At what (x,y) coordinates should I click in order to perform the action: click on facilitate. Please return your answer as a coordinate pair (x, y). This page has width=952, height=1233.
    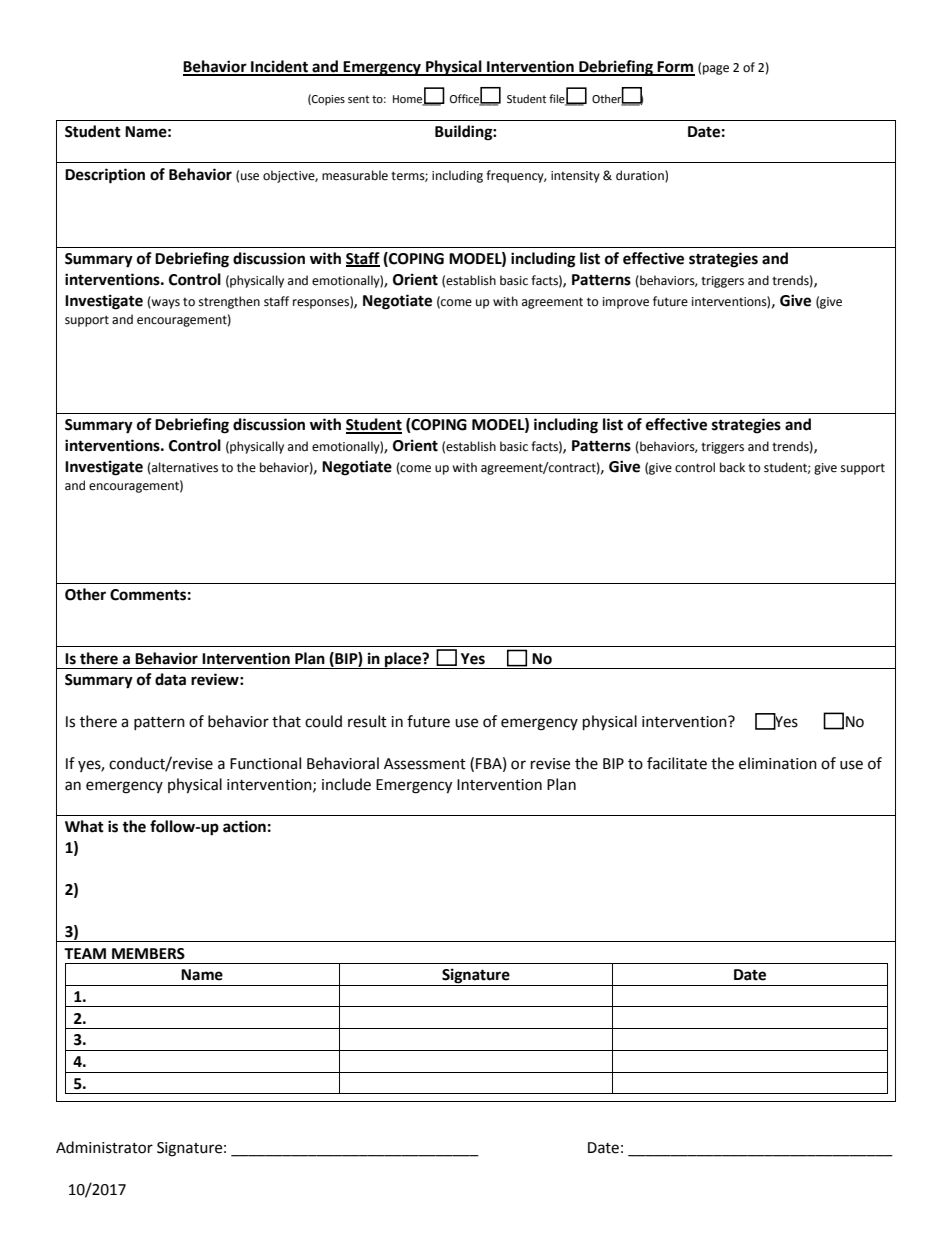
    Looking at the image, I should click on (677, 763).
